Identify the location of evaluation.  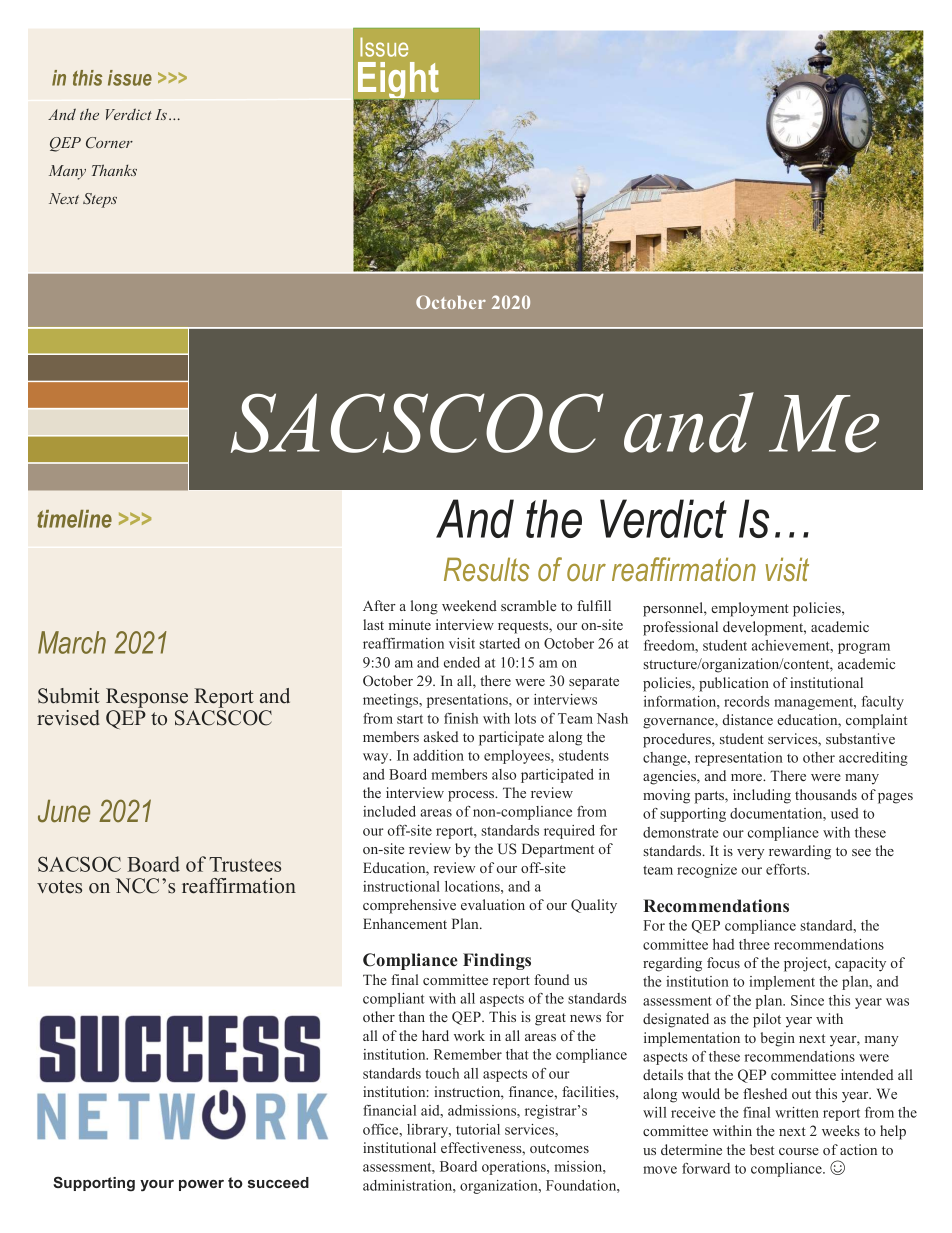
(493, 904).
